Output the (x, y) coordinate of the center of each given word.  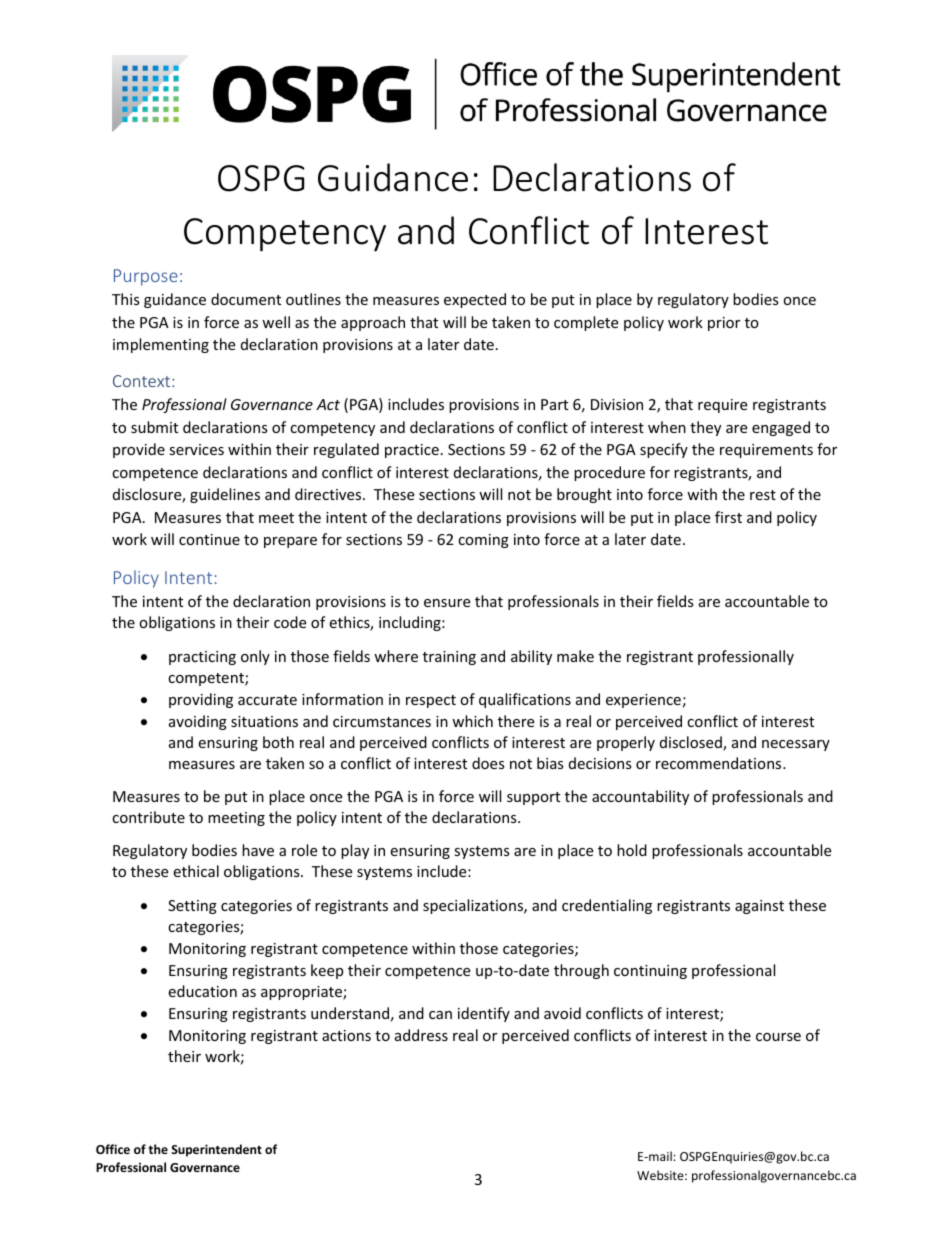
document (246, 299)
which (472, 721)
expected (475, 300)
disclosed (692, 743)
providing (201, 700)
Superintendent (216, 1150)
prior (724, 324)
